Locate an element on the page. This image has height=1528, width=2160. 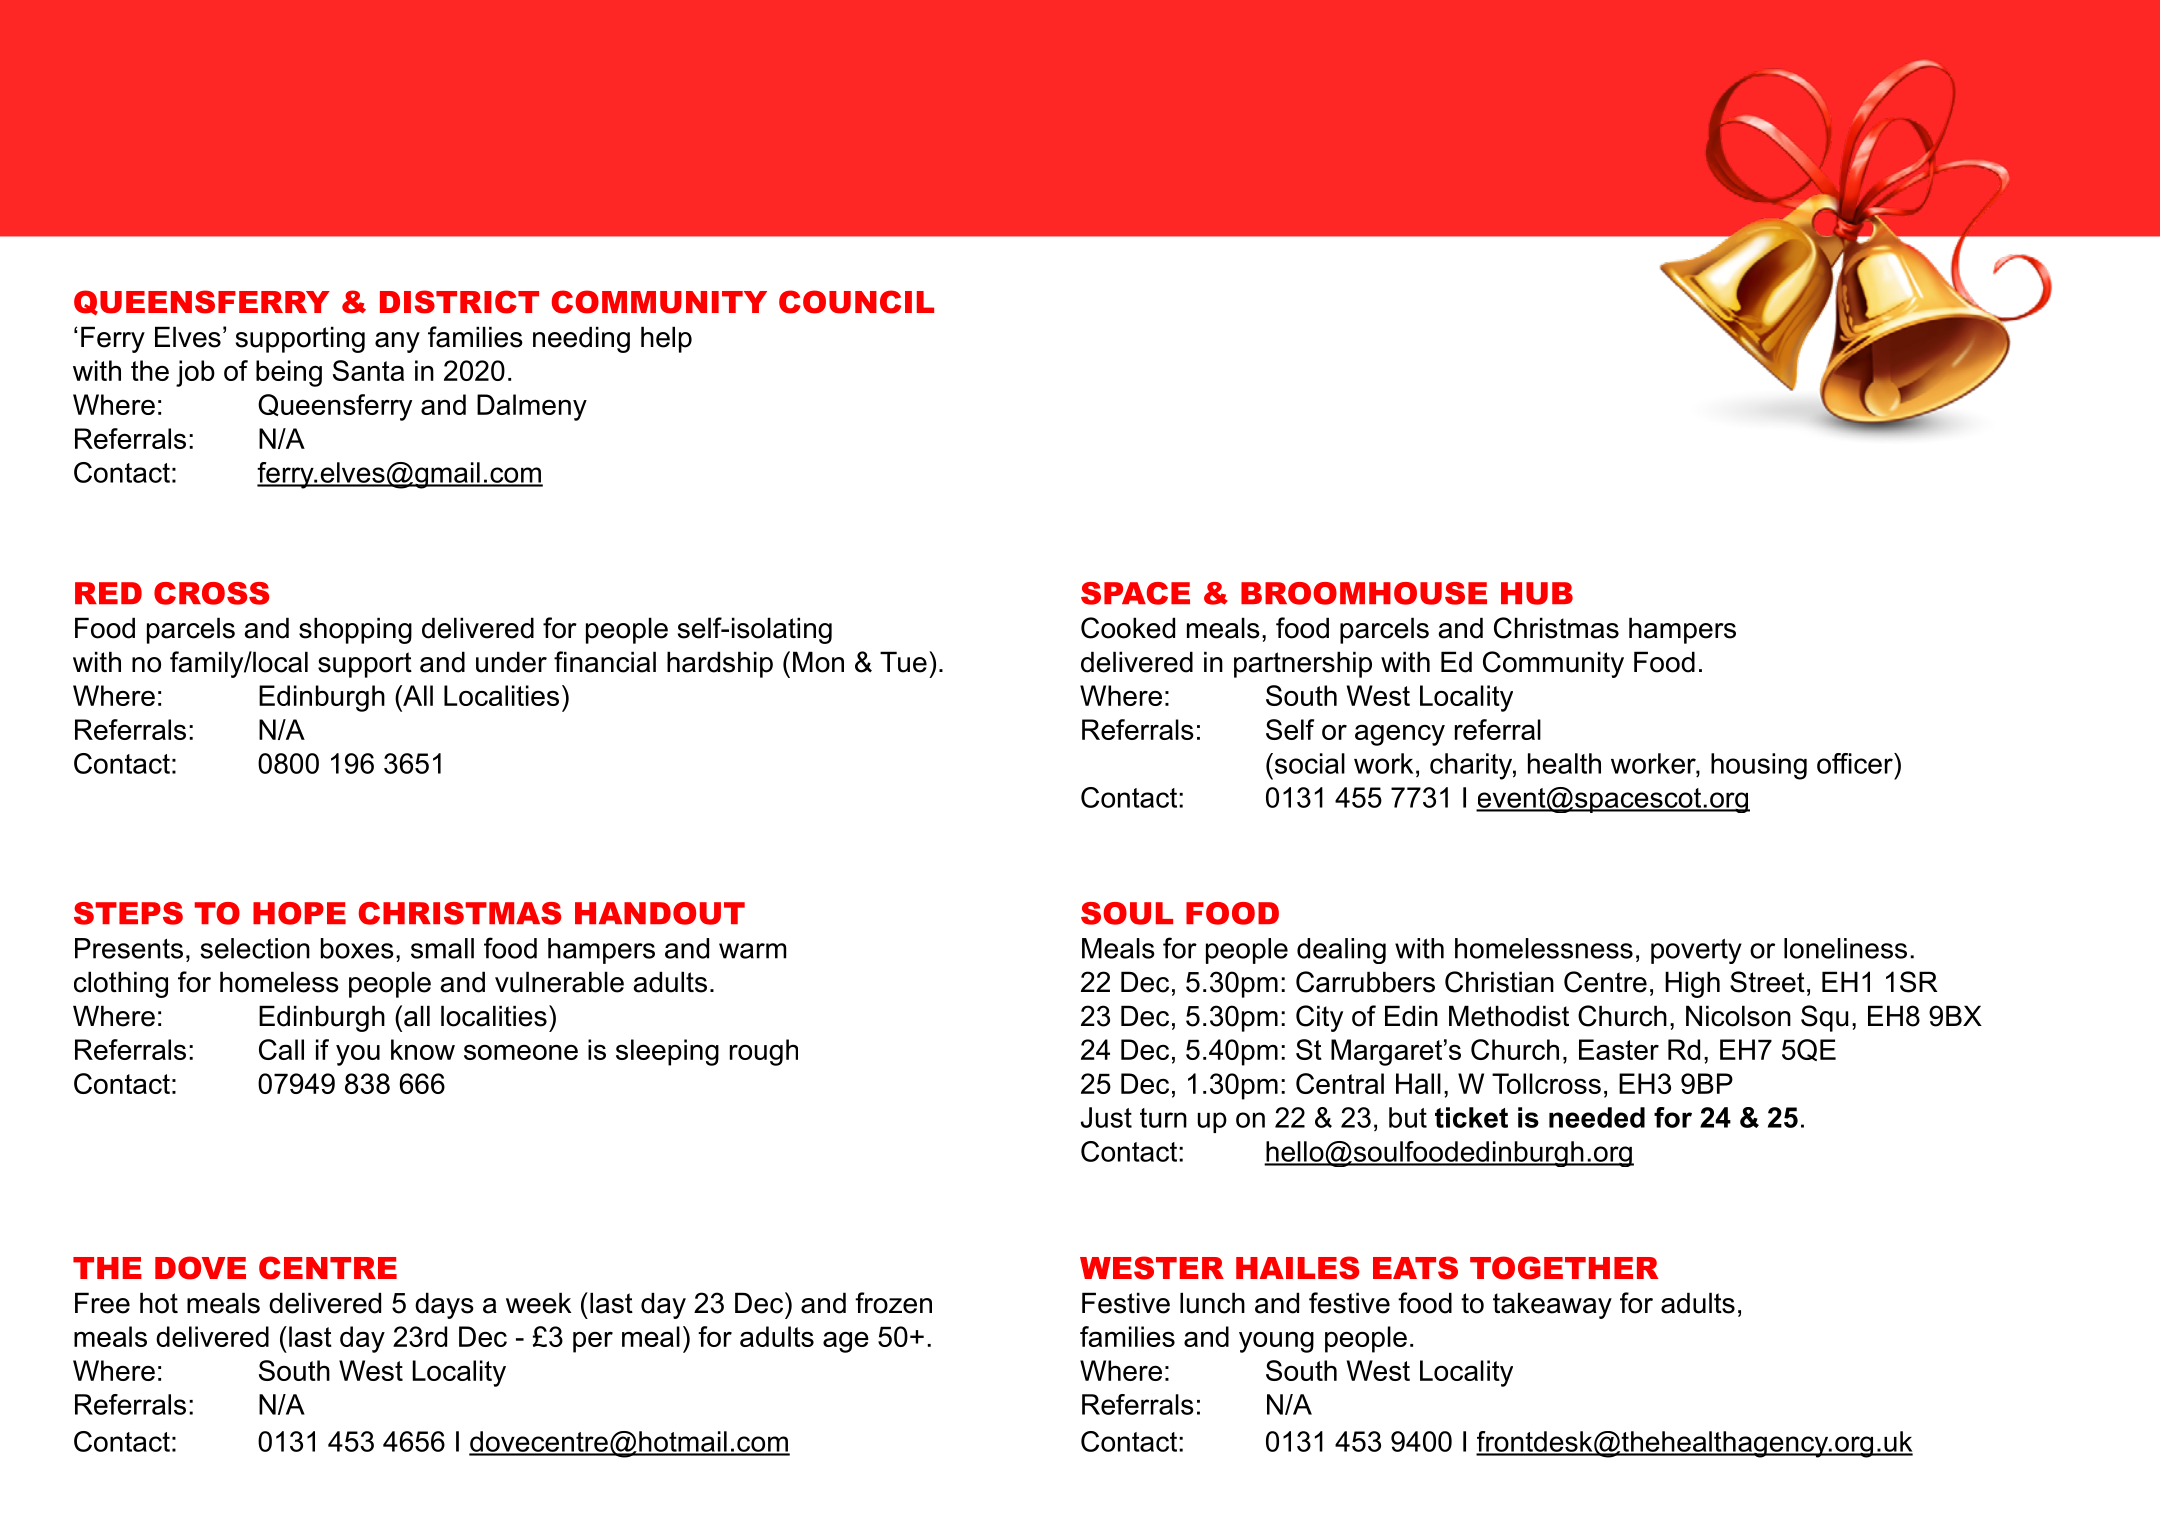
HUB is located at coordinates (1537, 593).
